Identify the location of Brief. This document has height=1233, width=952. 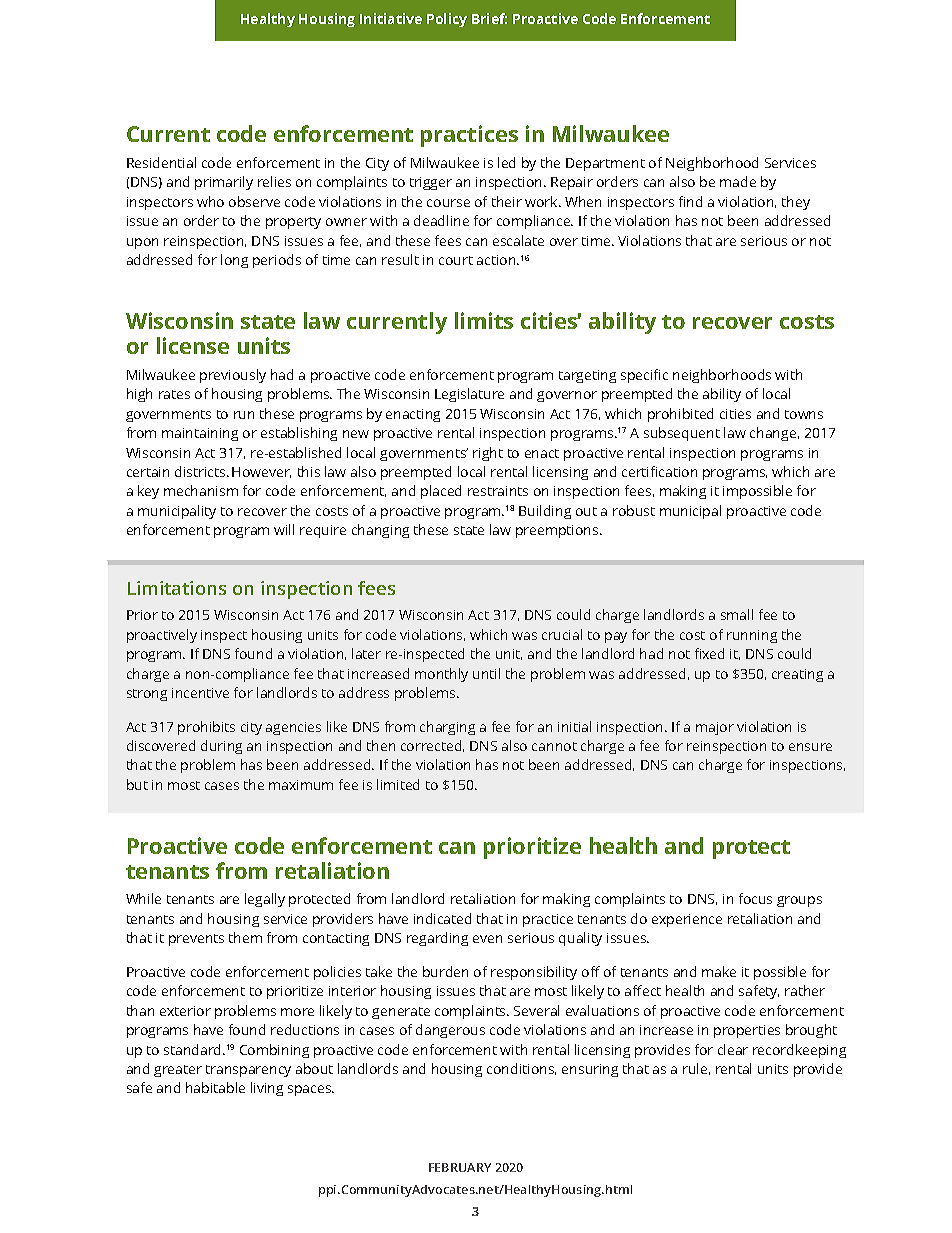
(489, 18).
